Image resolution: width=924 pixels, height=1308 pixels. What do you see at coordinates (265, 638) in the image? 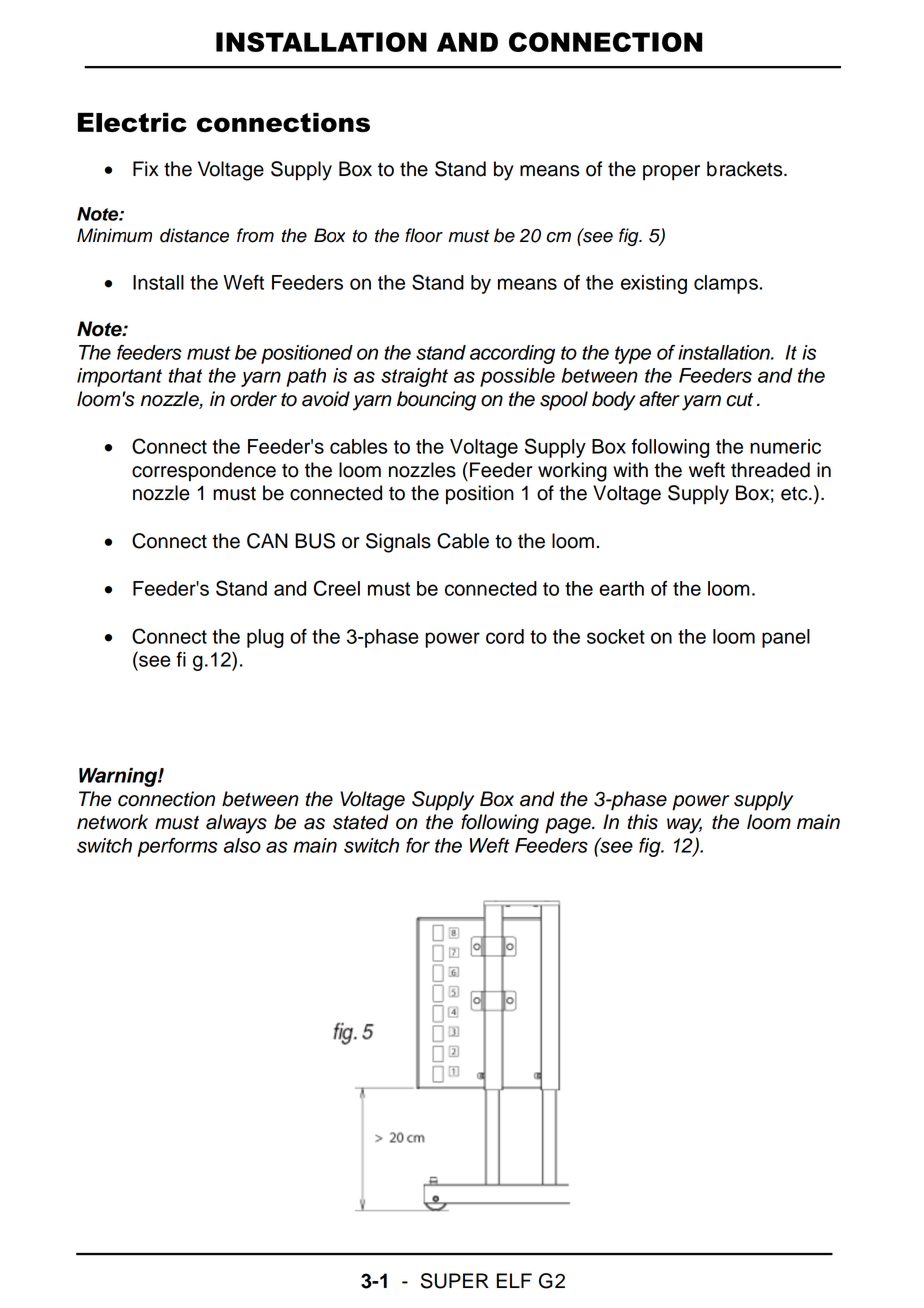
I see `plug` at bounding box center [265, 638].
